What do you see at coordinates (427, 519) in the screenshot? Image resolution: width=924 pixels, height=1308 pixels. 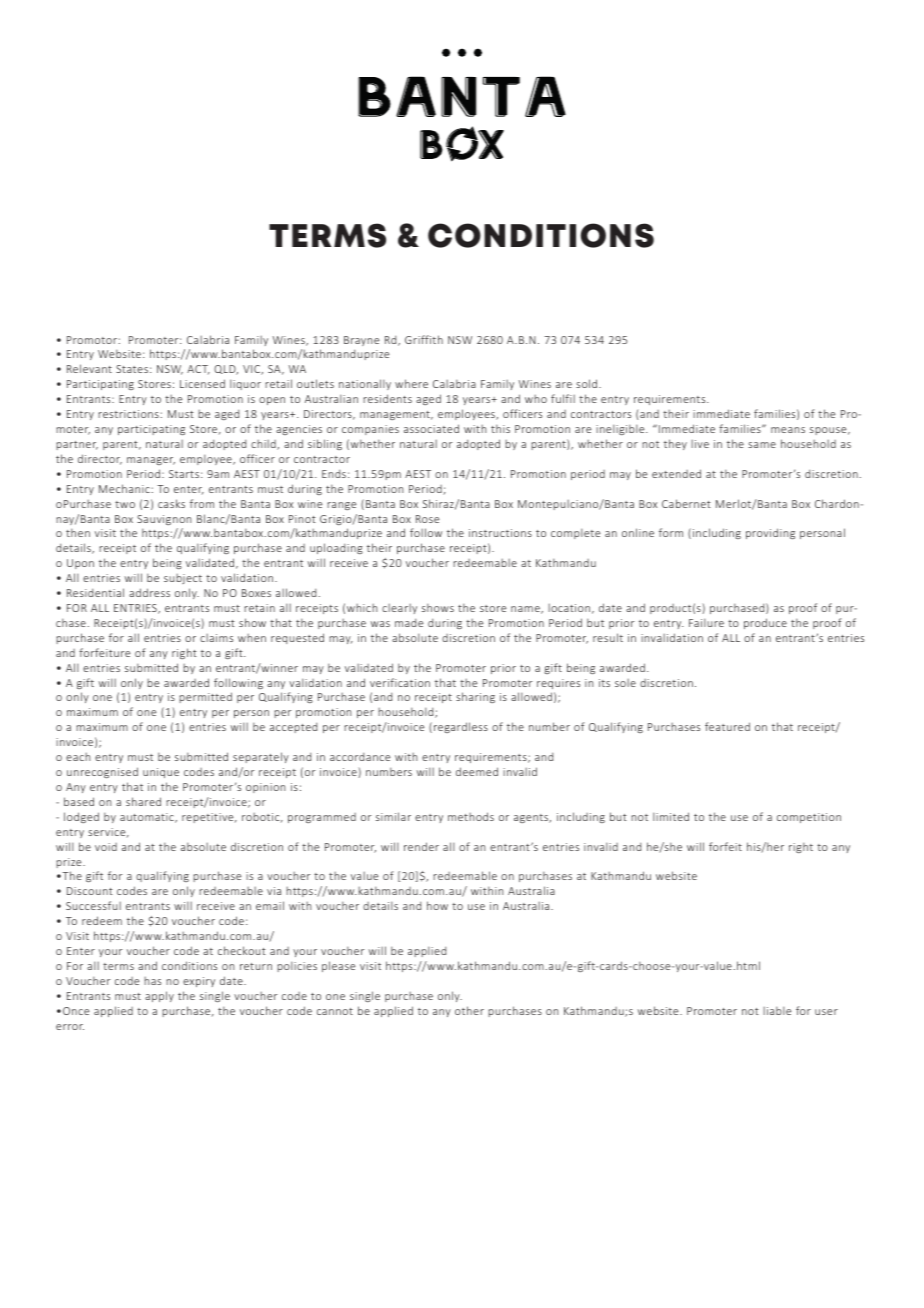 I see `Rose` at bounding box center [427, 519].
